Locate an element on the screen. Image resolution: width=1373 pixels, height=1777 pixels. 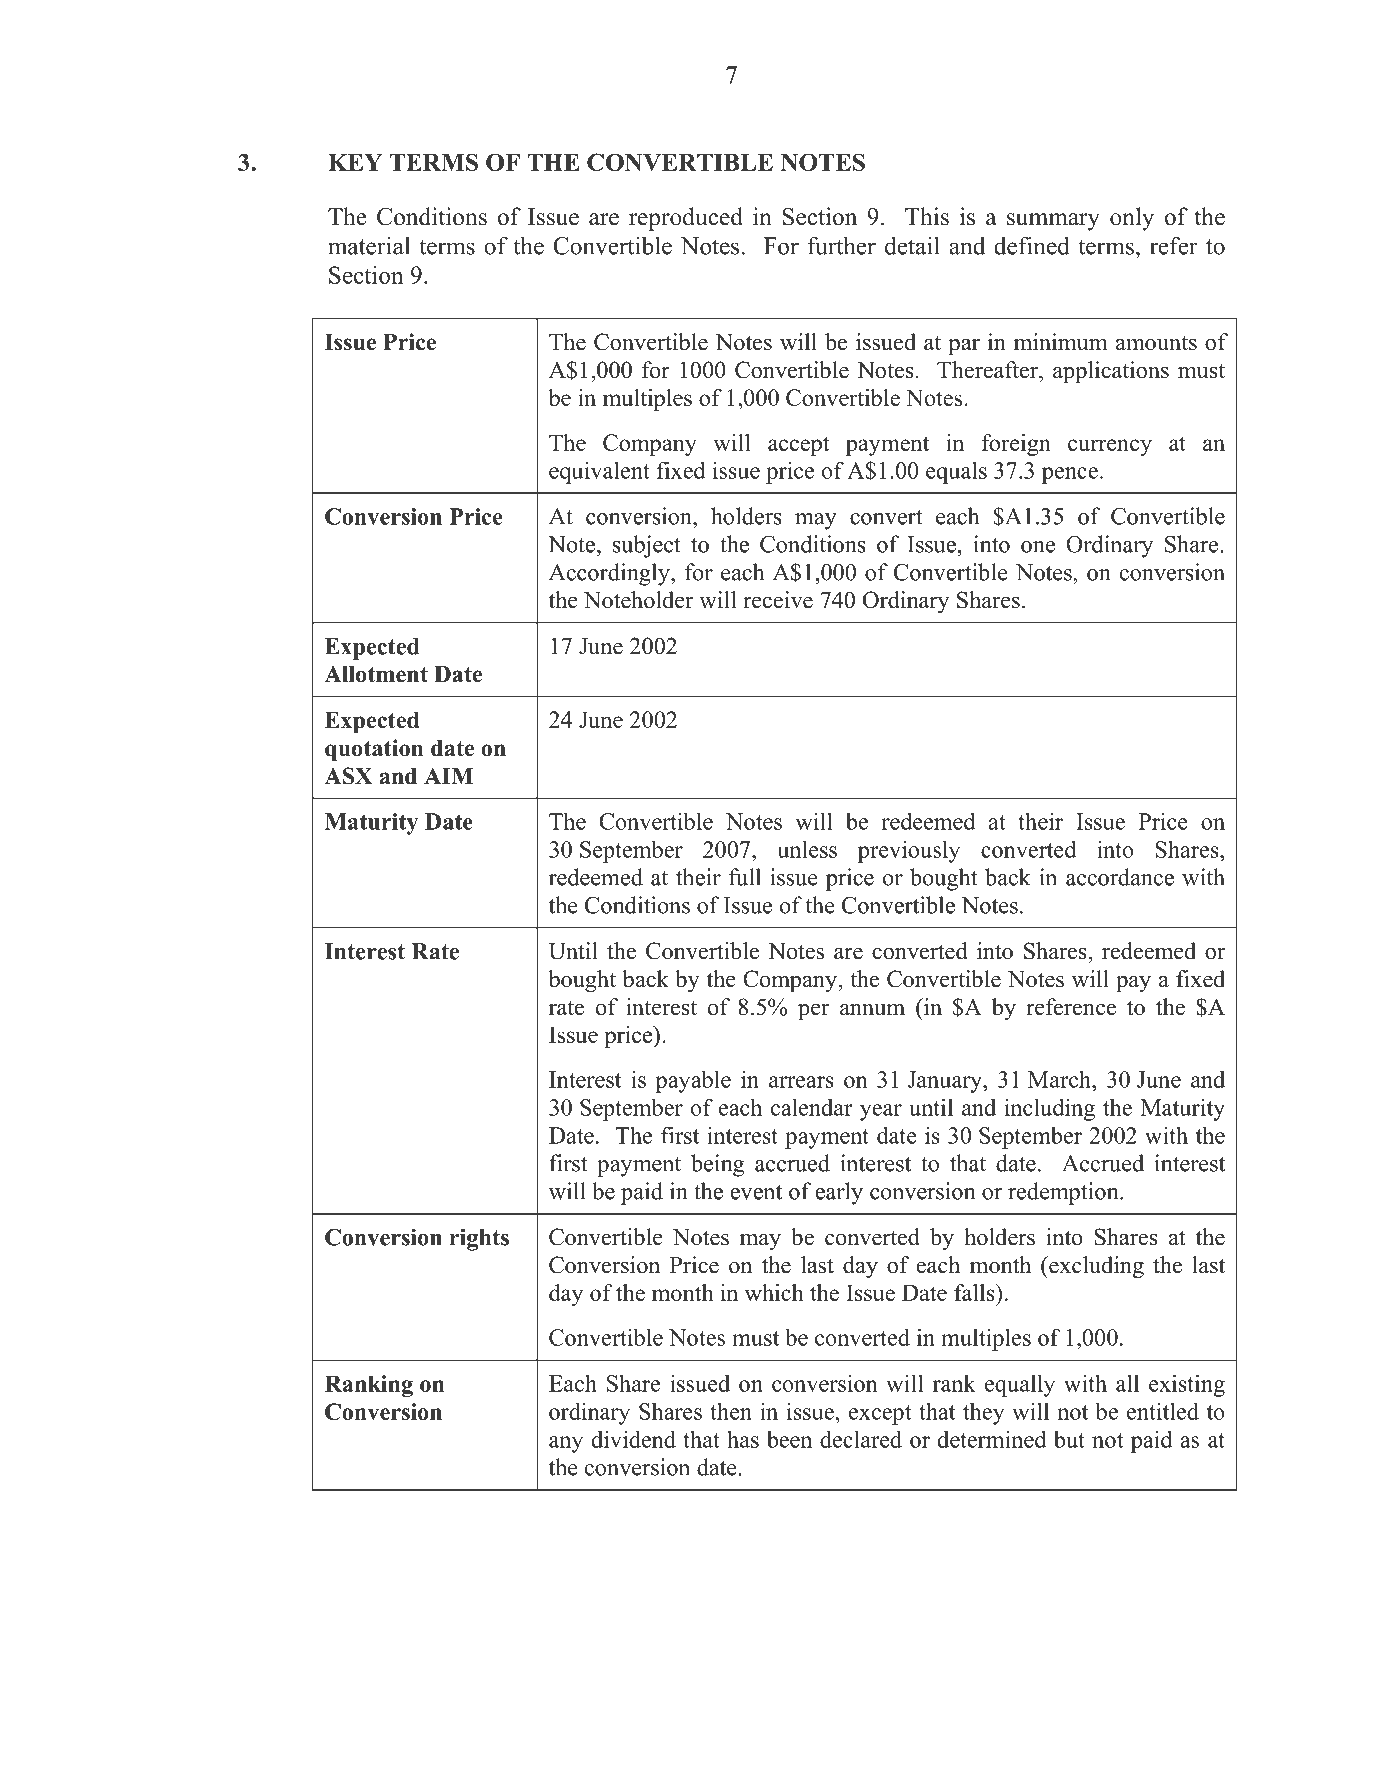
redemption is located at coordinates (1064, 1193).
